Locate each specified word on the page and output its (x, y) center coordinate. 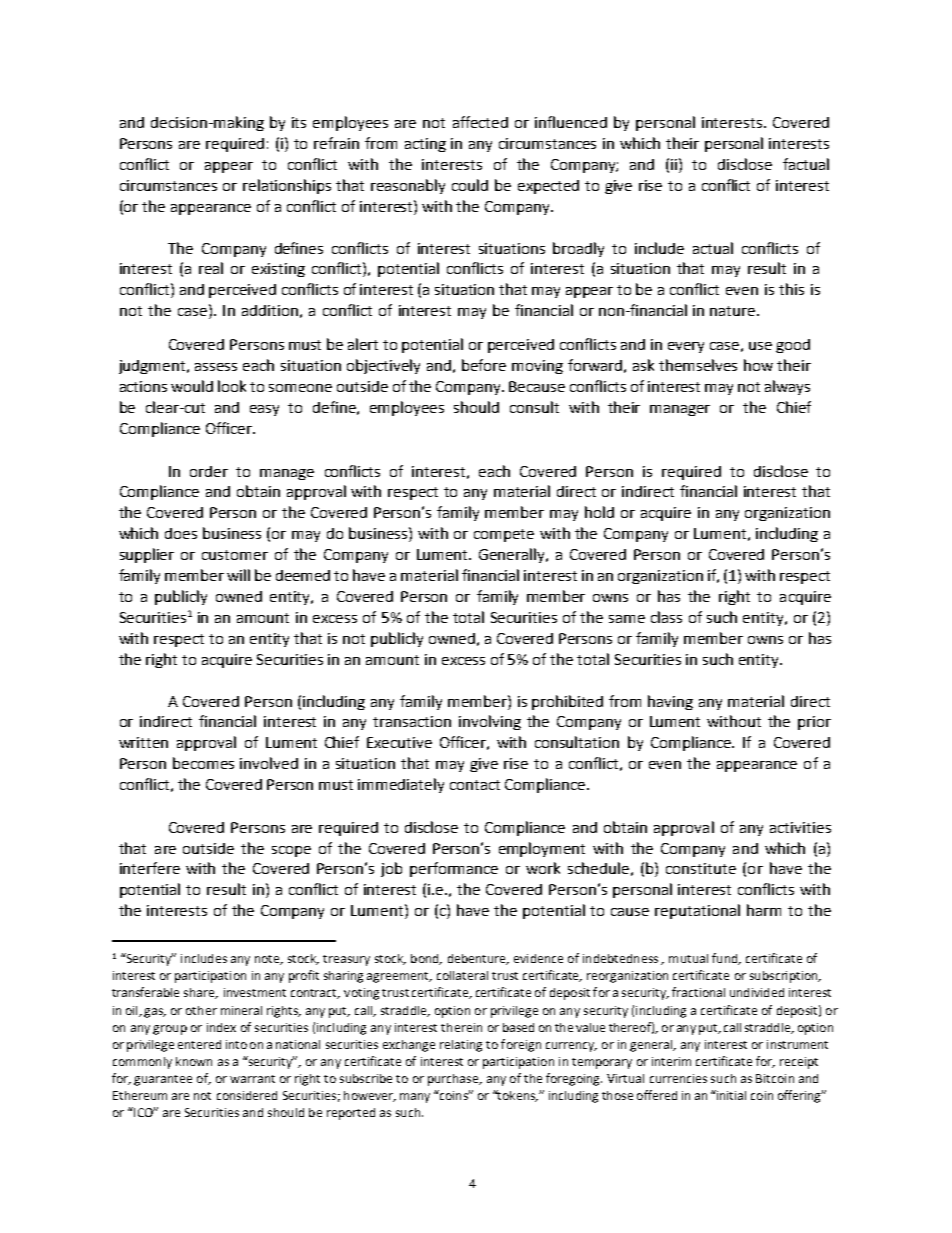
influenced (571, 122)
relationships (287, 186)
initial (730, 1095)
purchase (454, 1080)
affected (480, 122)
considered (247, 1095)
